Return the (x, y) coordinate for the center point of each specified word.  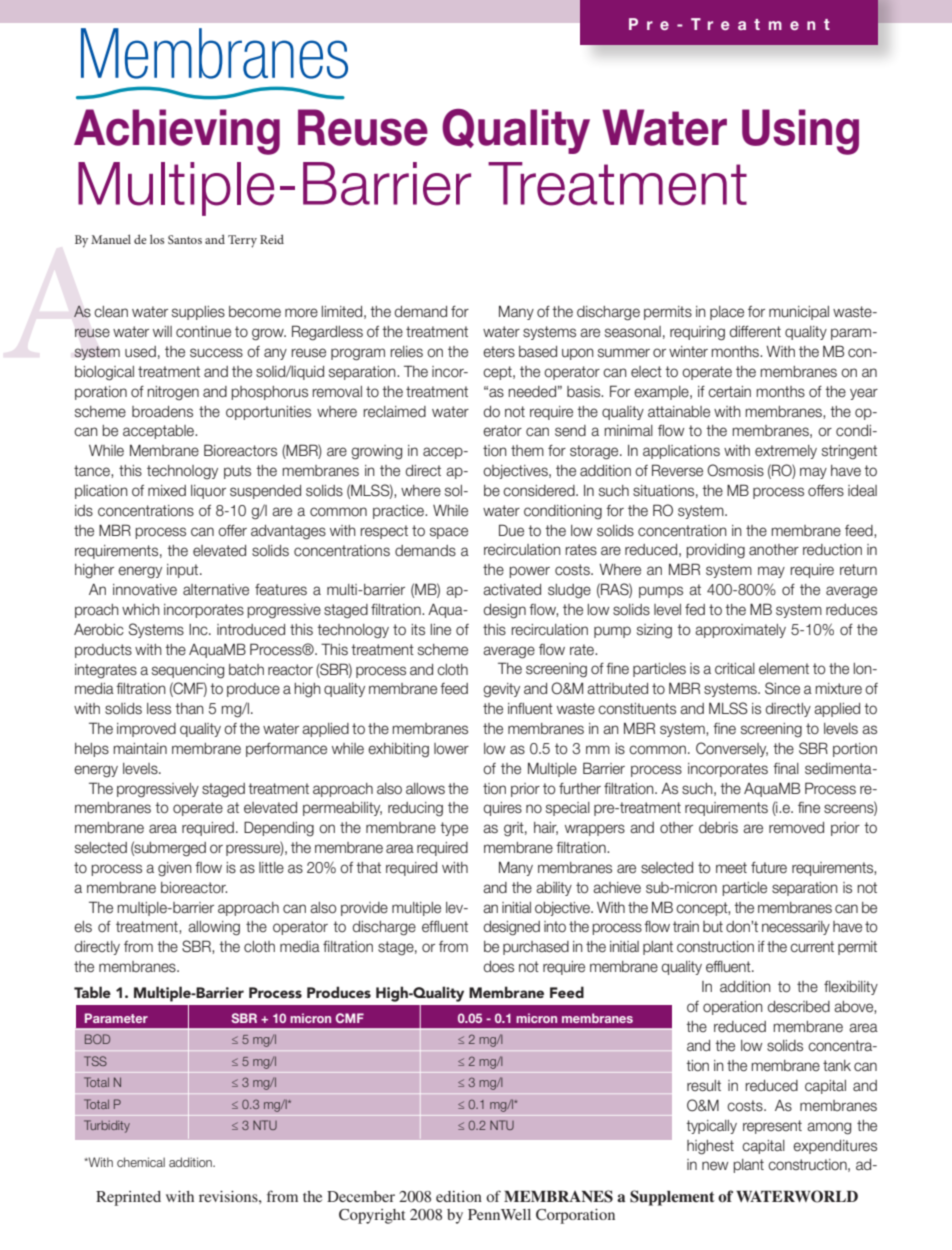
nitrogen (173, 393)
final (786, 769)
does (499, 967)
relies (406, 352)
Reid (272, 239)
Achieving (177, 132)
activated (512, 590)
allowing (214, 928)
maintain (140, 749)
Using (800, 132)
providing (715, 551)
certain (729, 392)
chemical (141, 1162)
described (799, 1007)
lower (451, 749)
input (184, 571)
